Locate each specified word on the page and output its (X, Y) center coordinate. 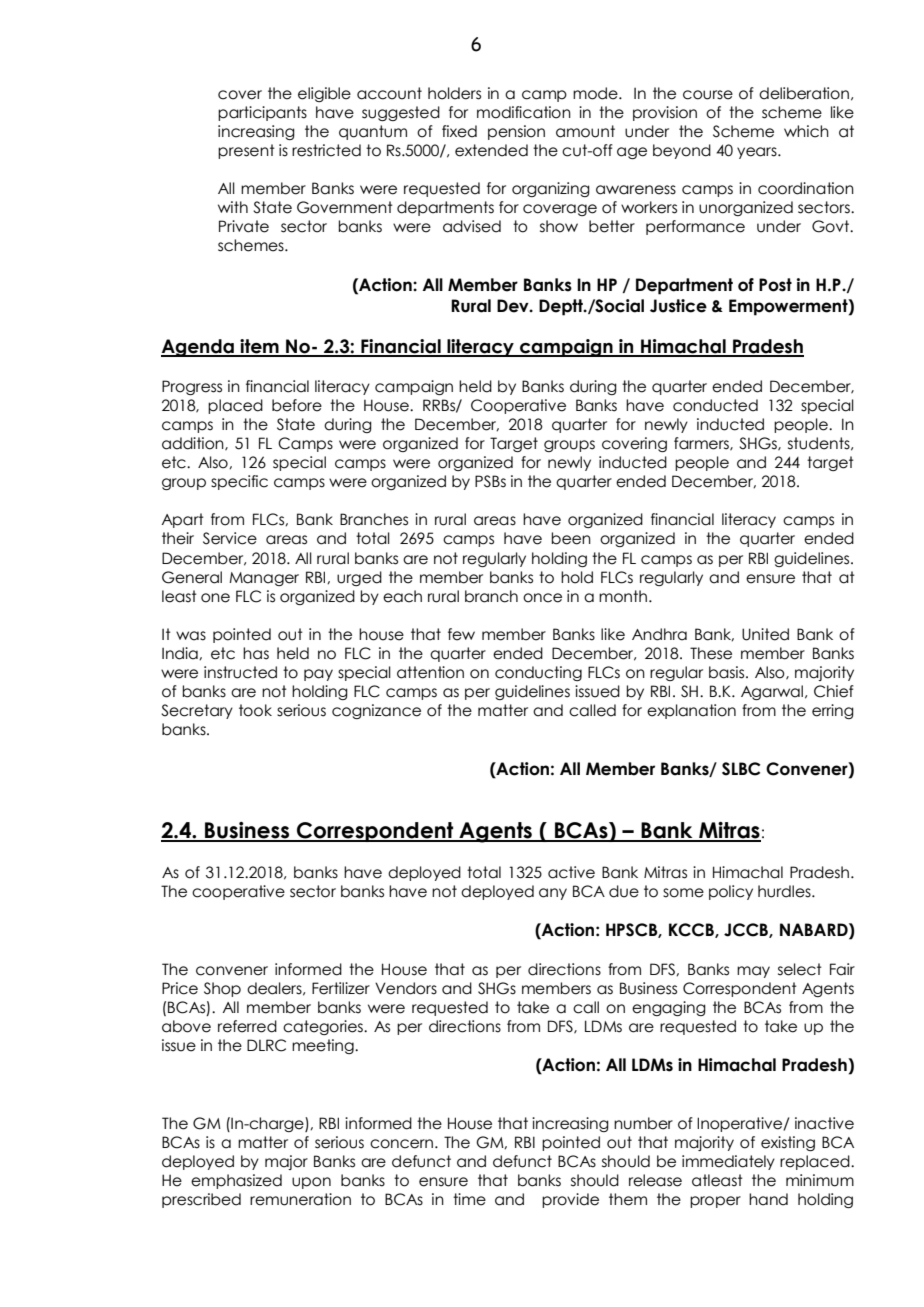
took (255, 710)
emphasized (236, 1181)
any (553, 894)
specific (239, 482)
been (571, 538)
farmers (702, 444)
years (758, 153)
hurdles (785, 891)
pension (516, 132)
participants (262, 113)
